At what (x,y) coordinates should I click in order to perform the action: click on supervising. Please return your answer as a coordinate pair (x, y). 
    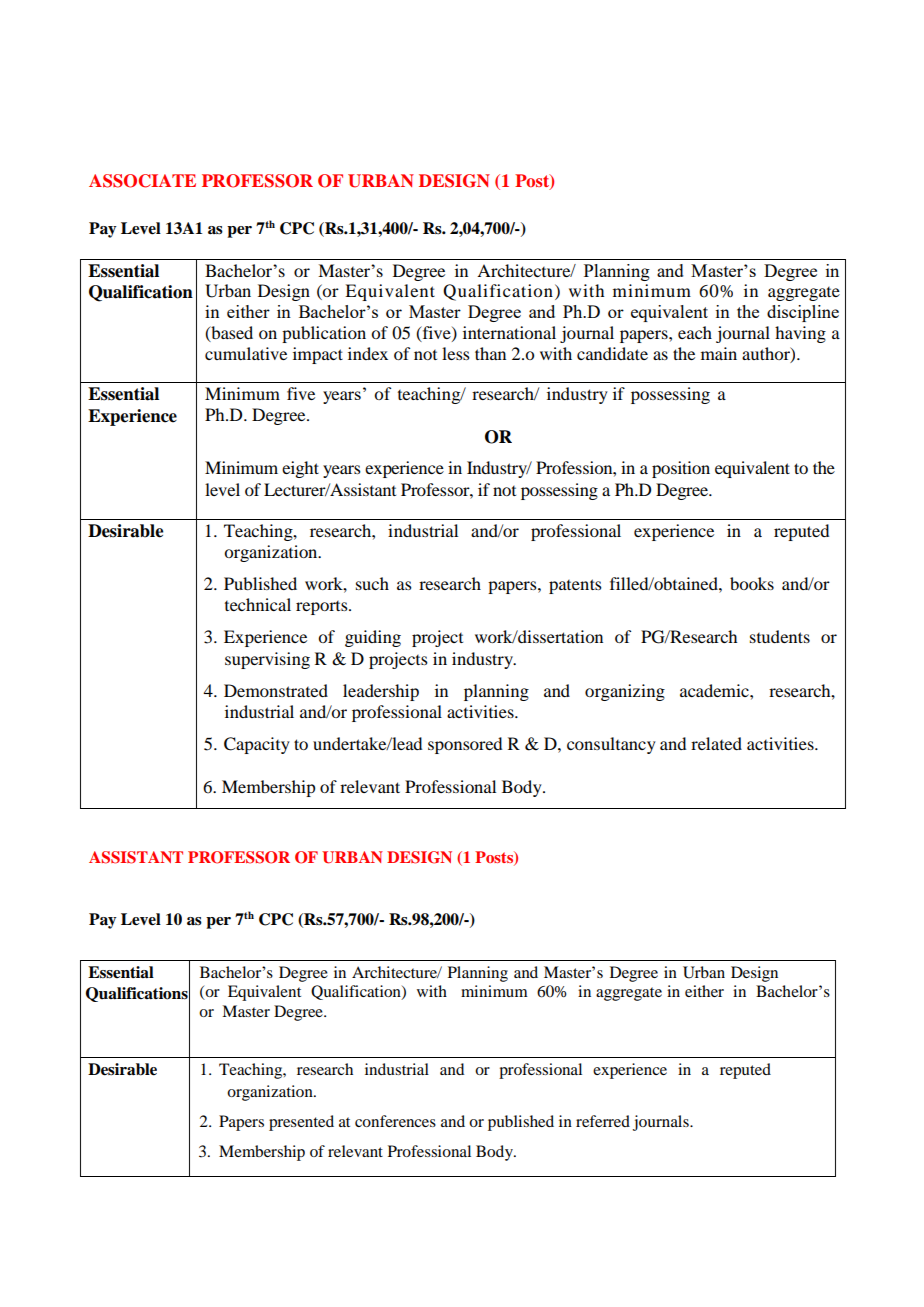
    Looking at the image, I should click on (267, 660).
